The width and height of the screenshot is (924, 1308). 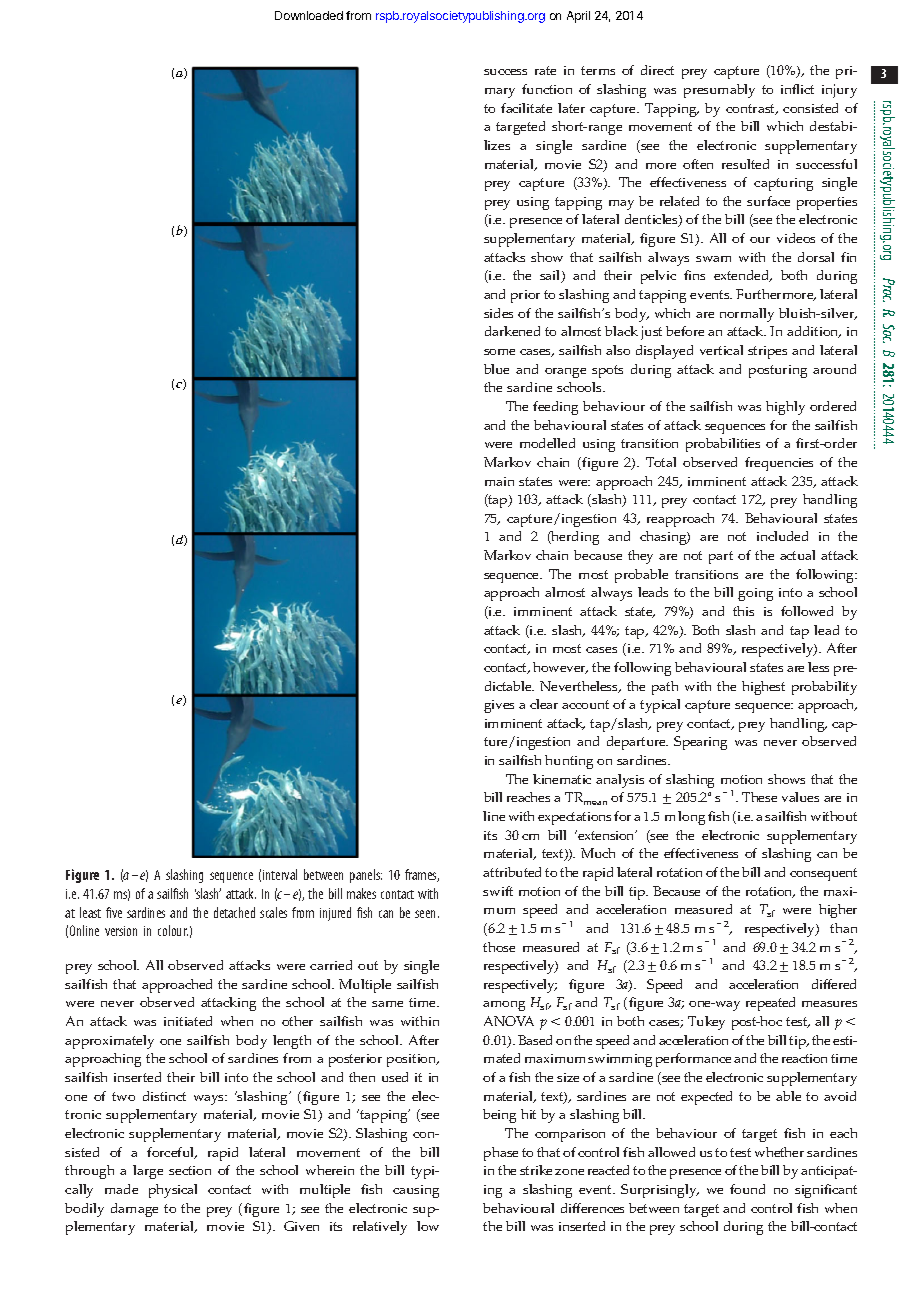 I want to click on blue, so click(x=496, y=369).
